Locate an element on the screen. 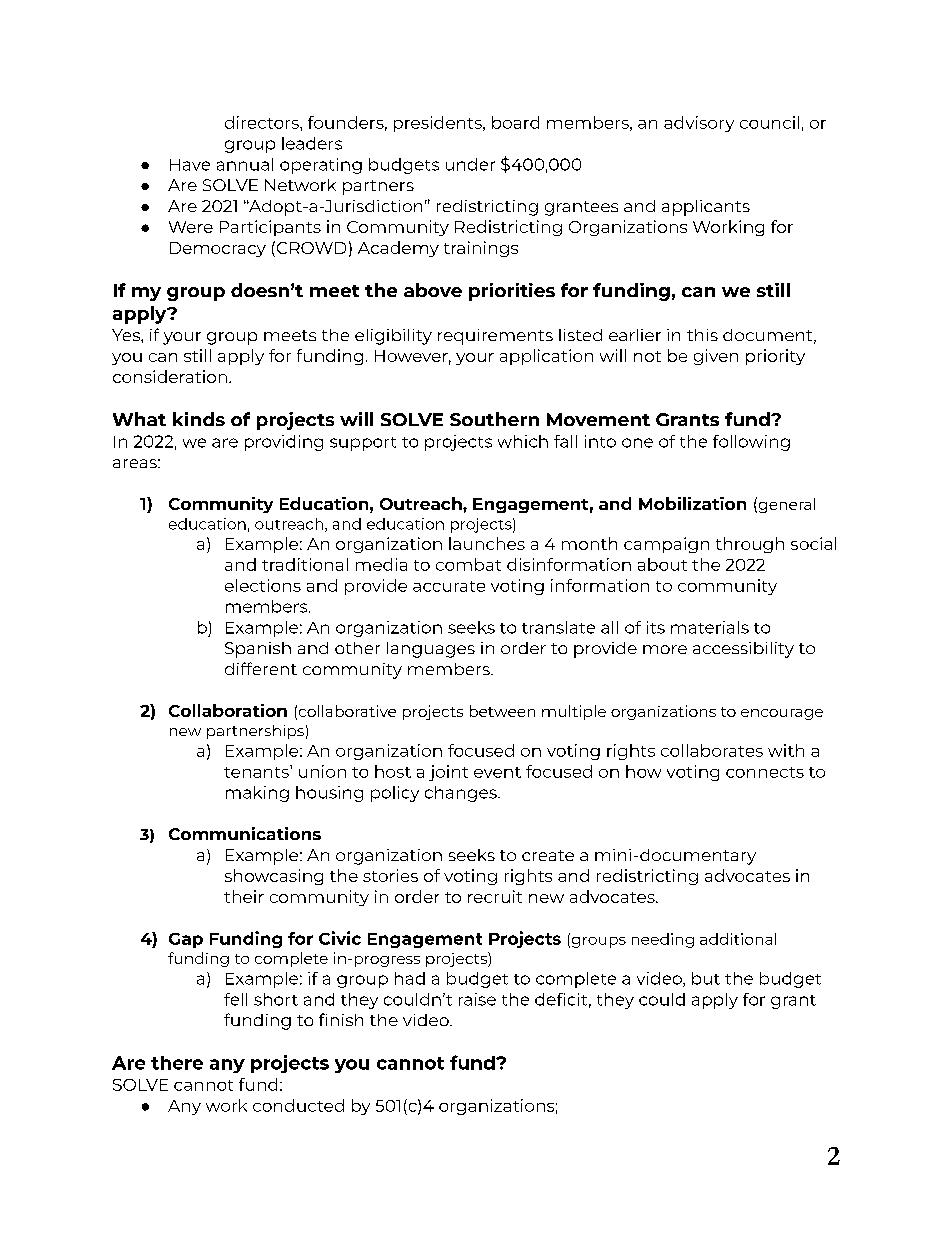  Communications is located at coordinates (245, 833).
